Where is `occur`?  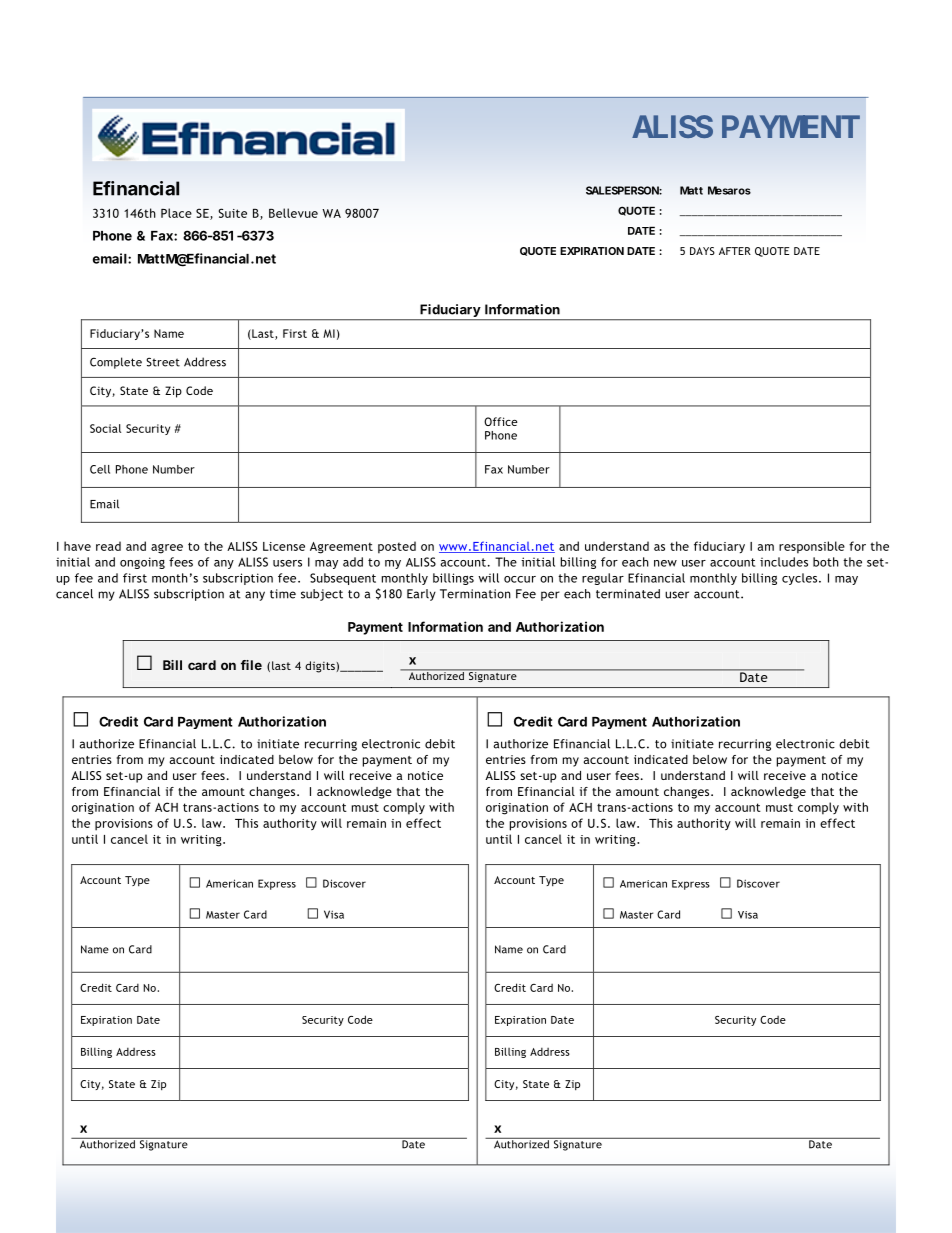 occur is located at coordinates (520, 579).
